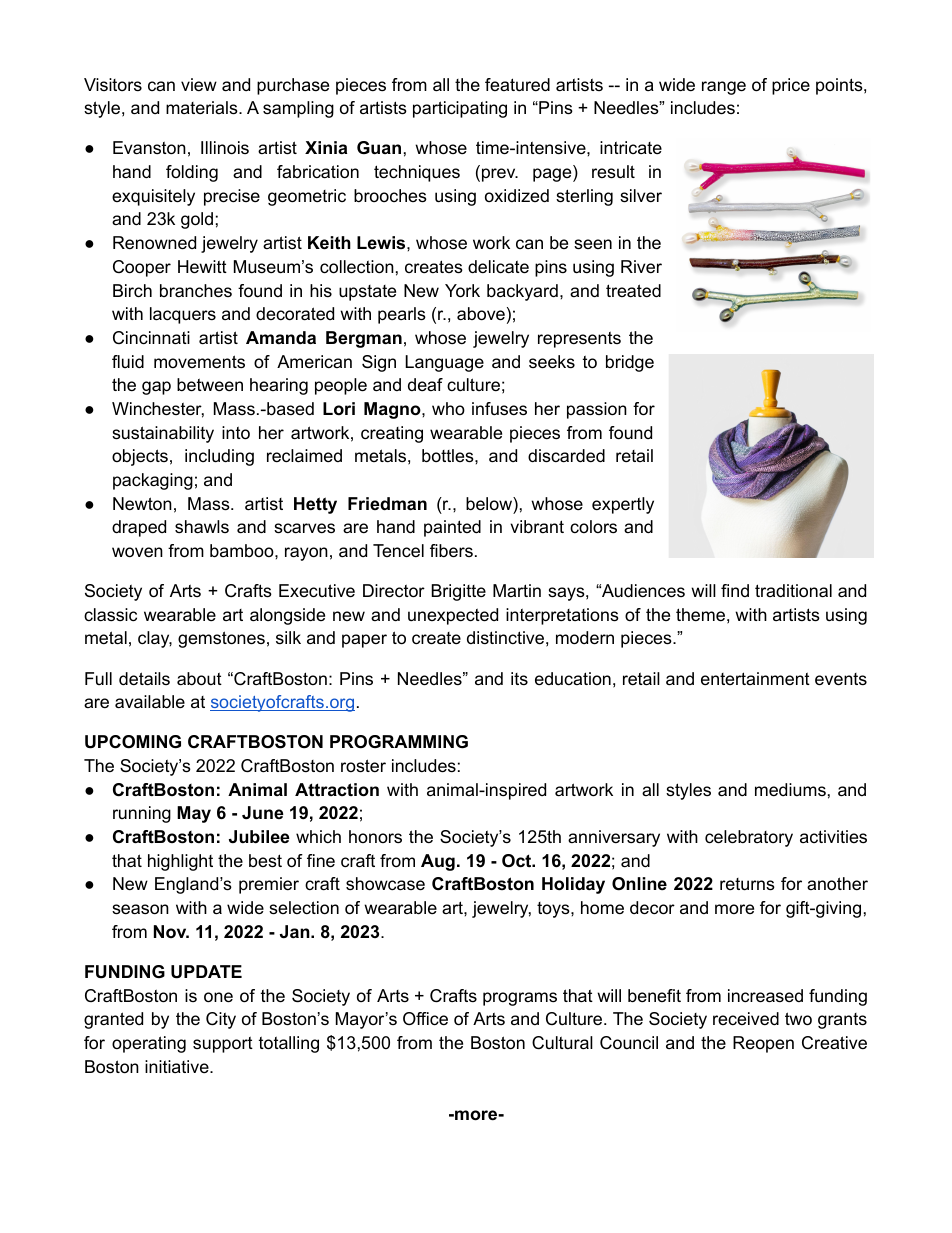 The height and width of the image is (1233, 952). I want to click on materials, so click(203, 108).
